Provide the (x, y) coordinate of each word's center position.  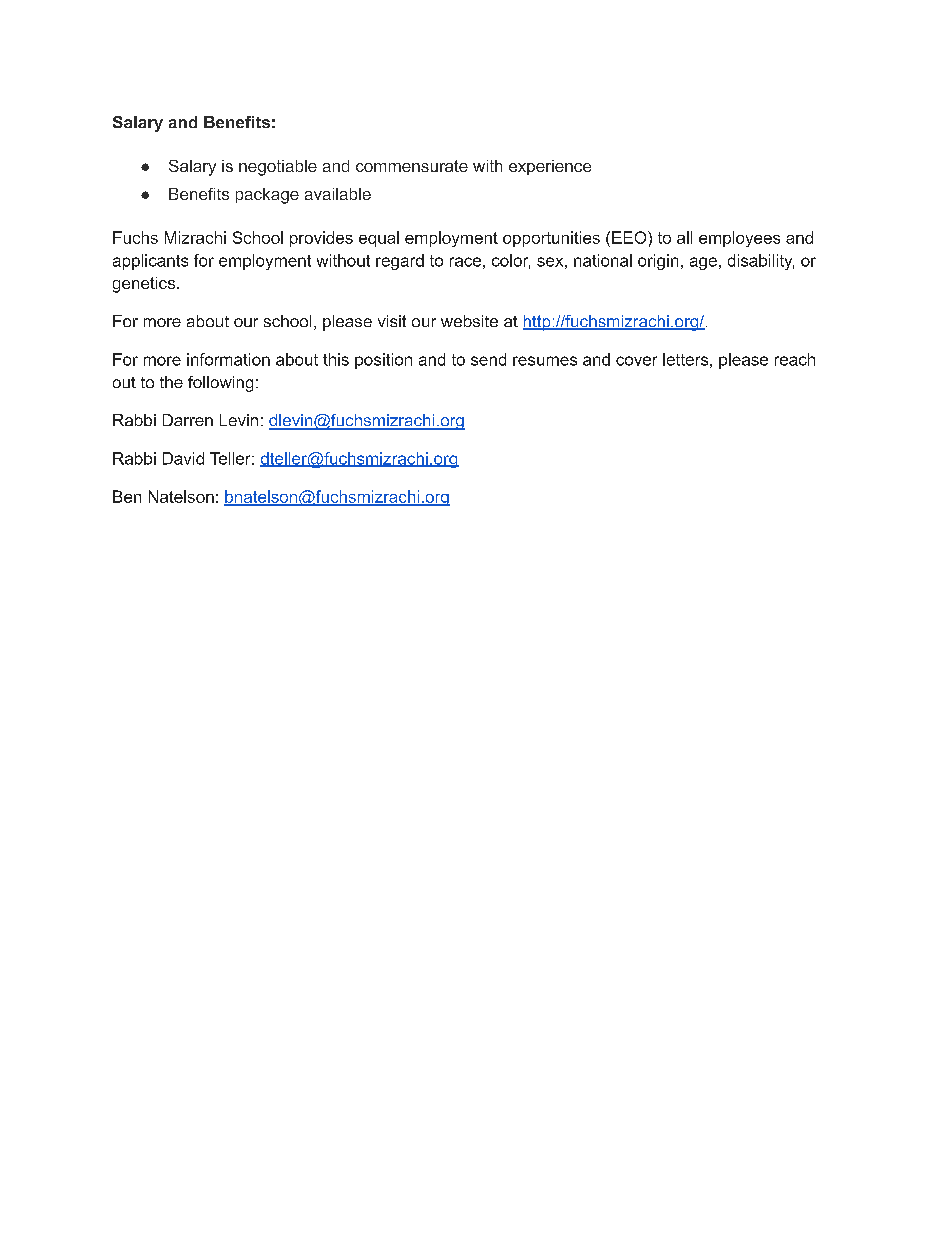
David (183, 458)
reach (795, 359)
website (469, 321)
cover (636, 361)
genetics (144, 285)
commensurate (412, 166)
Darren (188, 420)
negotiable (278, 168)
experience (550, 167)
